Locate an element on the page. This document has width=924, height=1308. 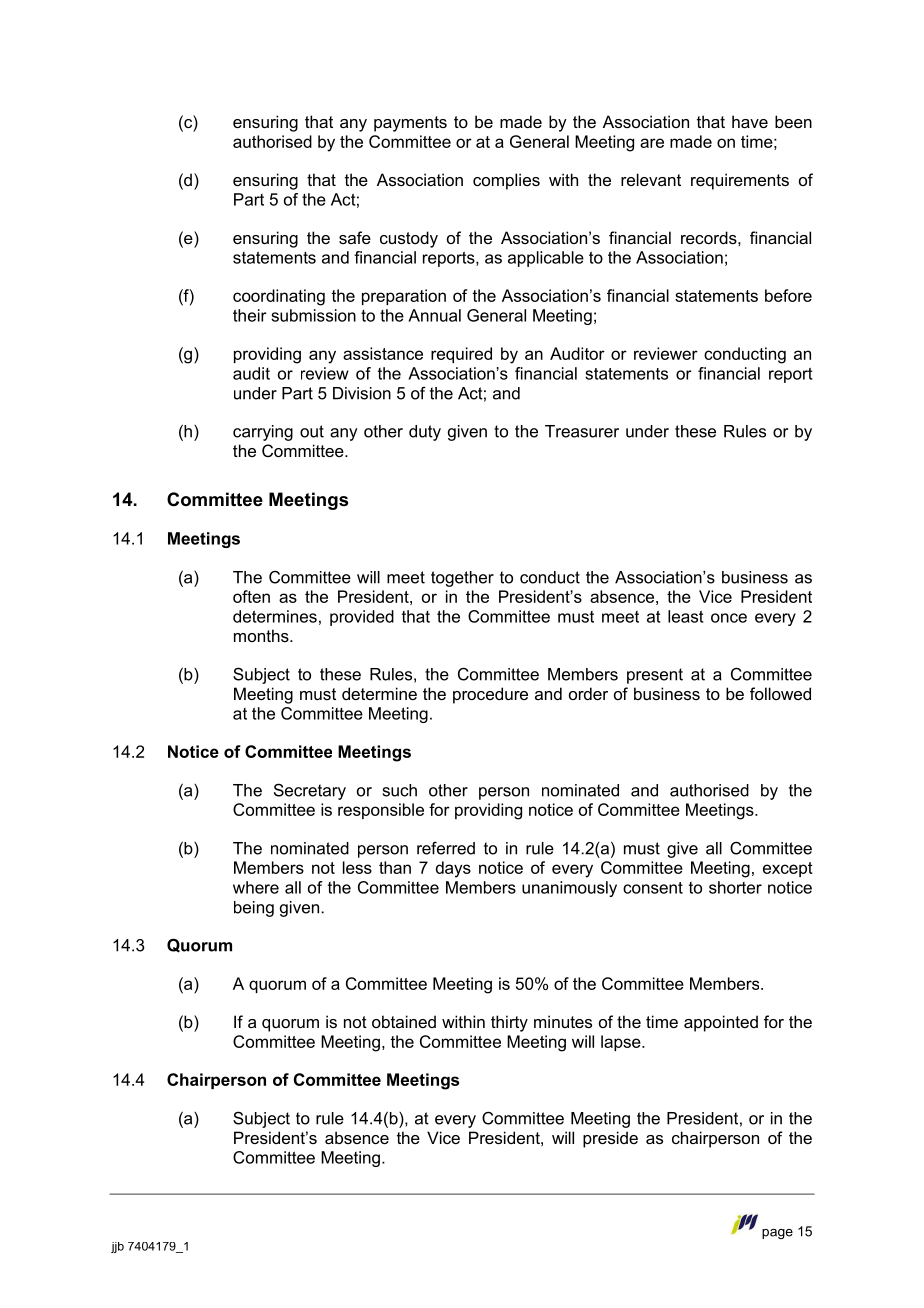
page is located at coordinates (777, 1234).
